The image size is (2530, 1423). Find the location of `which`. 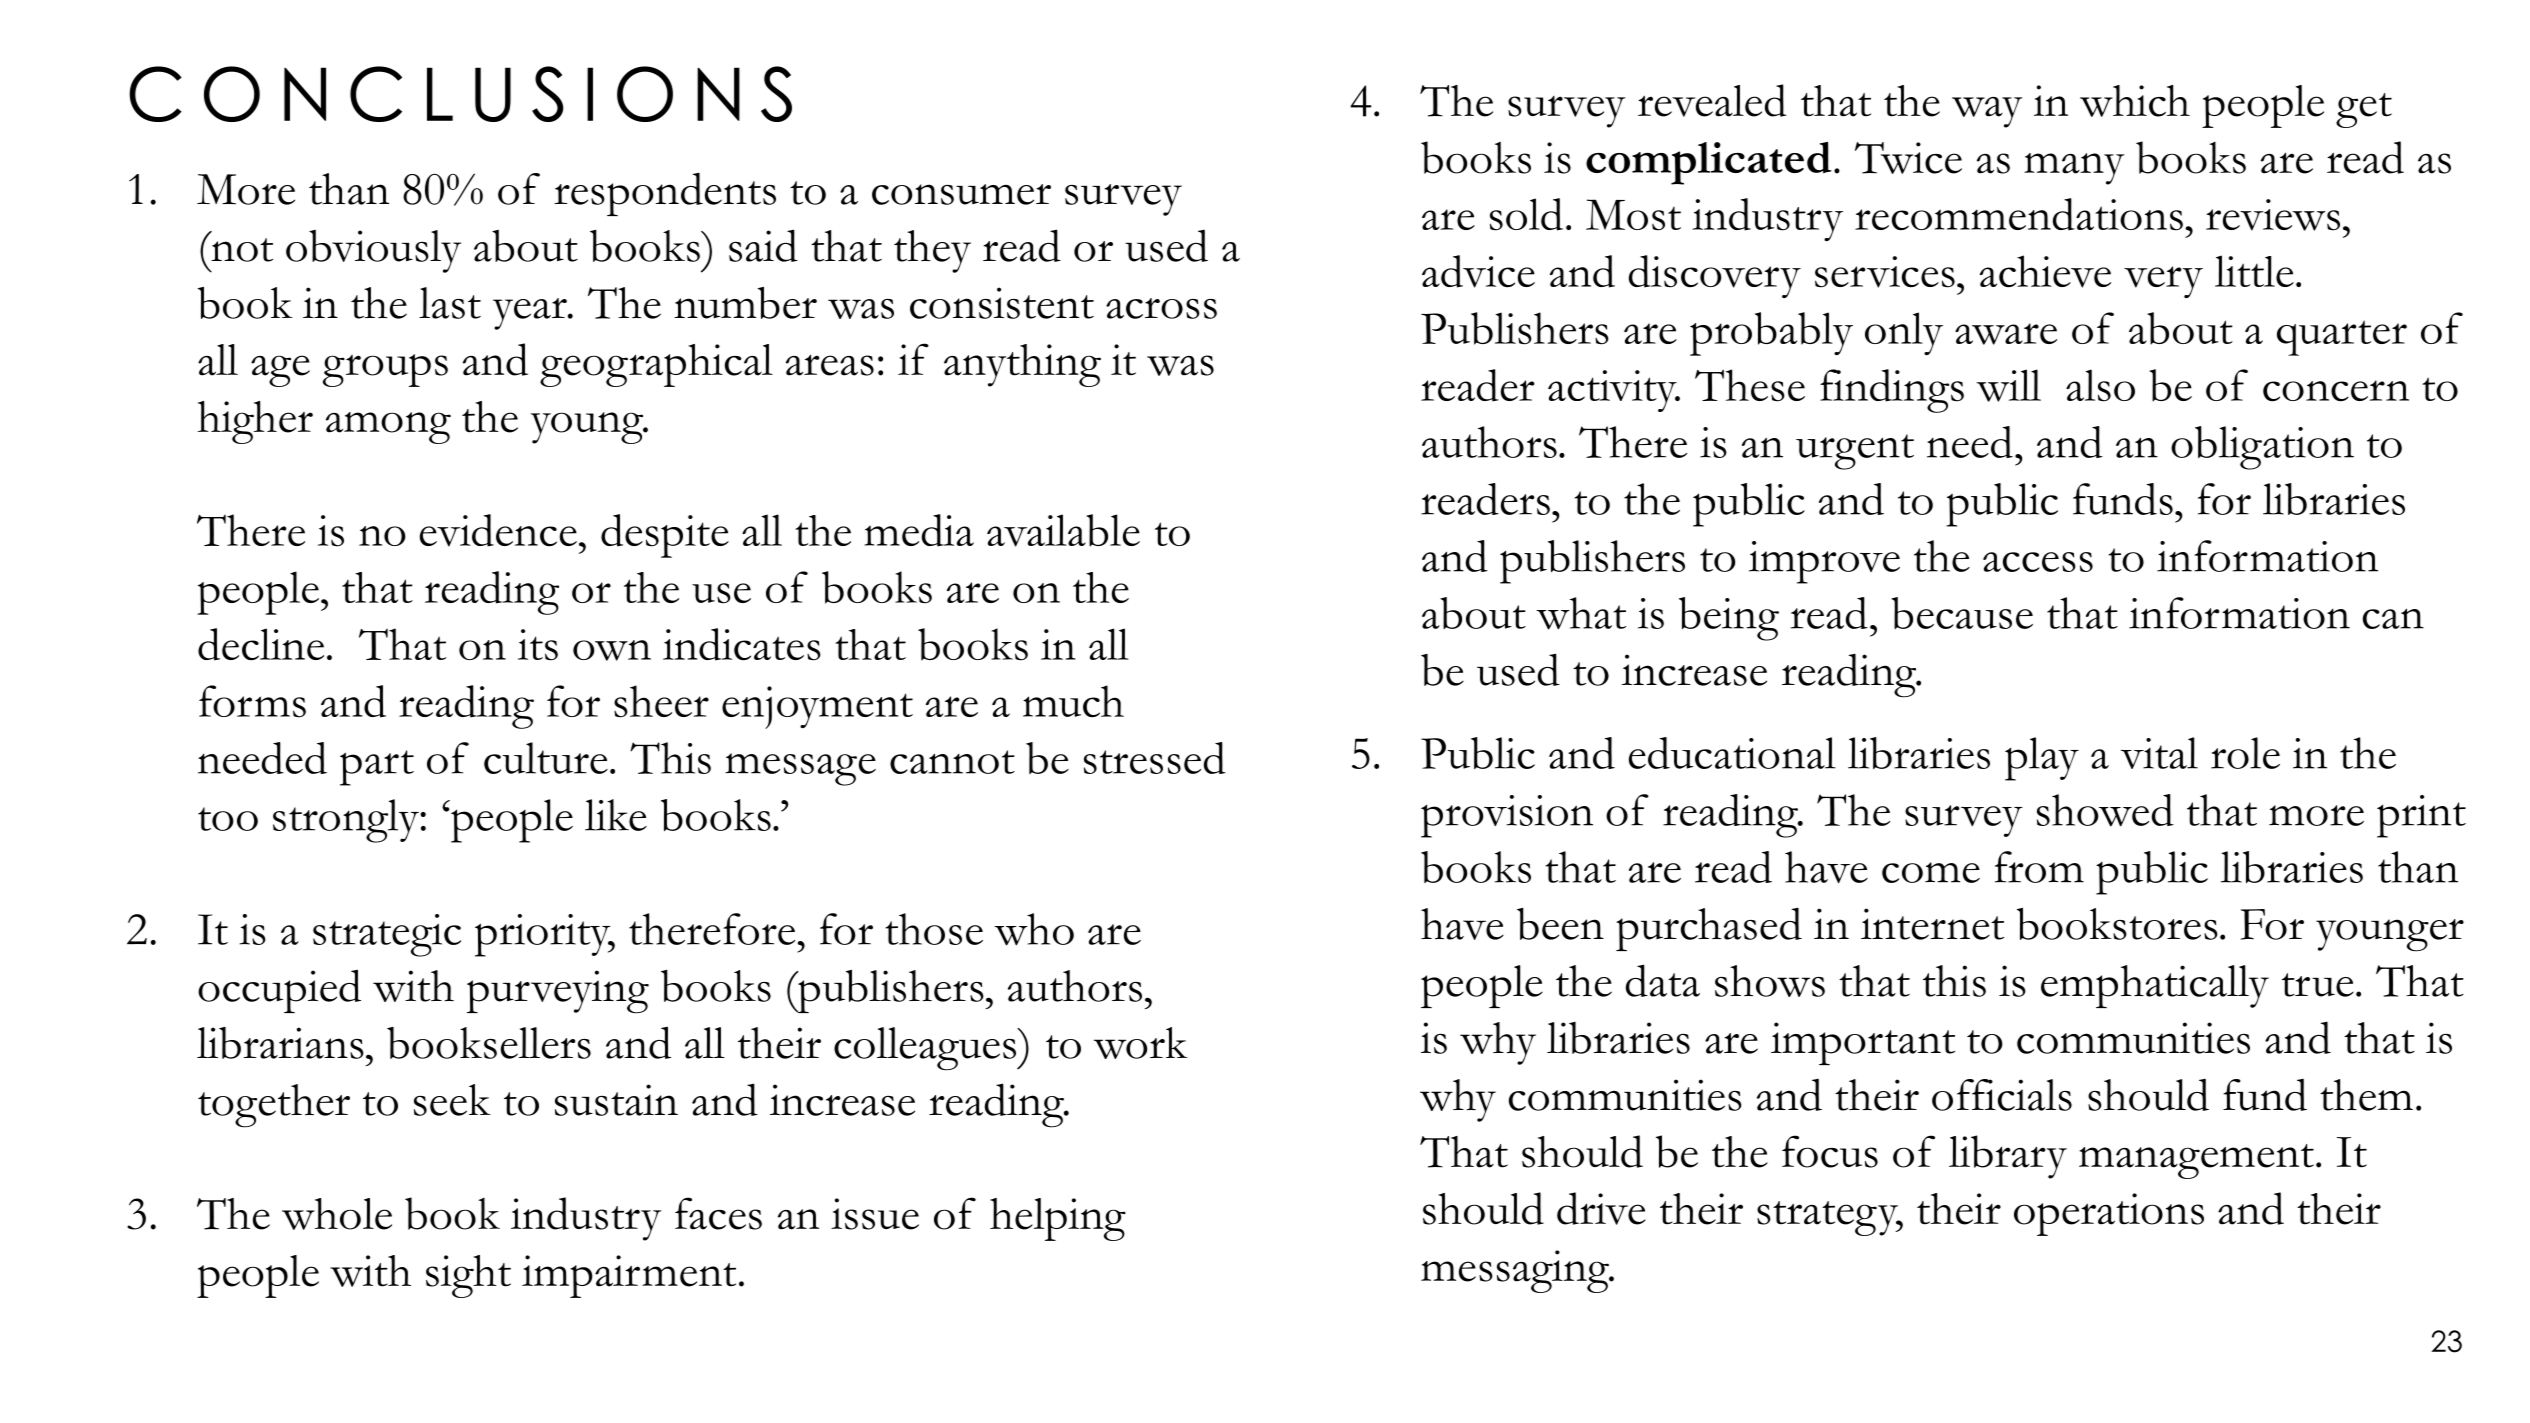

which is located at coordinates (2135, 101).
